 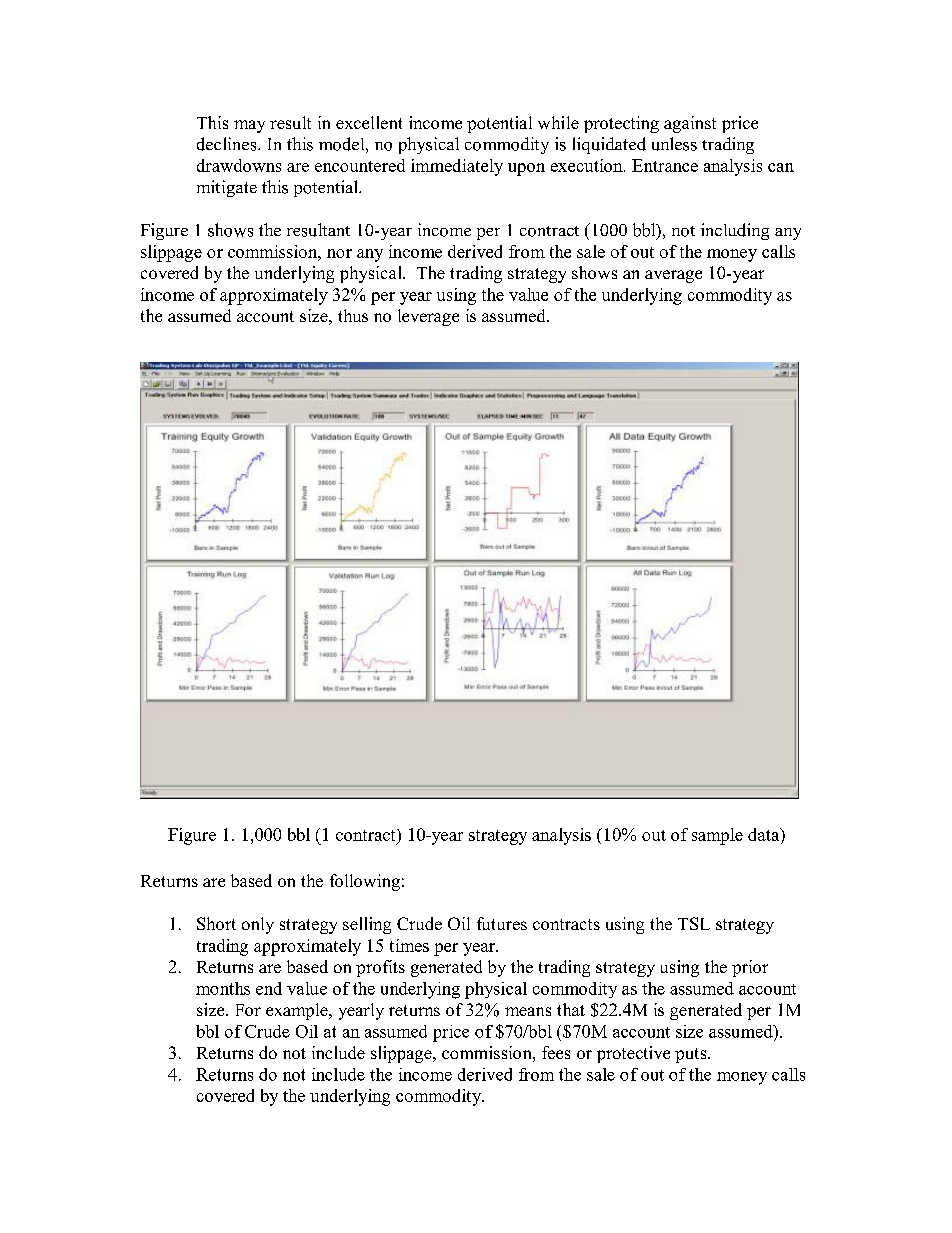 I want to click on upon, so click(x=526, y=169).
